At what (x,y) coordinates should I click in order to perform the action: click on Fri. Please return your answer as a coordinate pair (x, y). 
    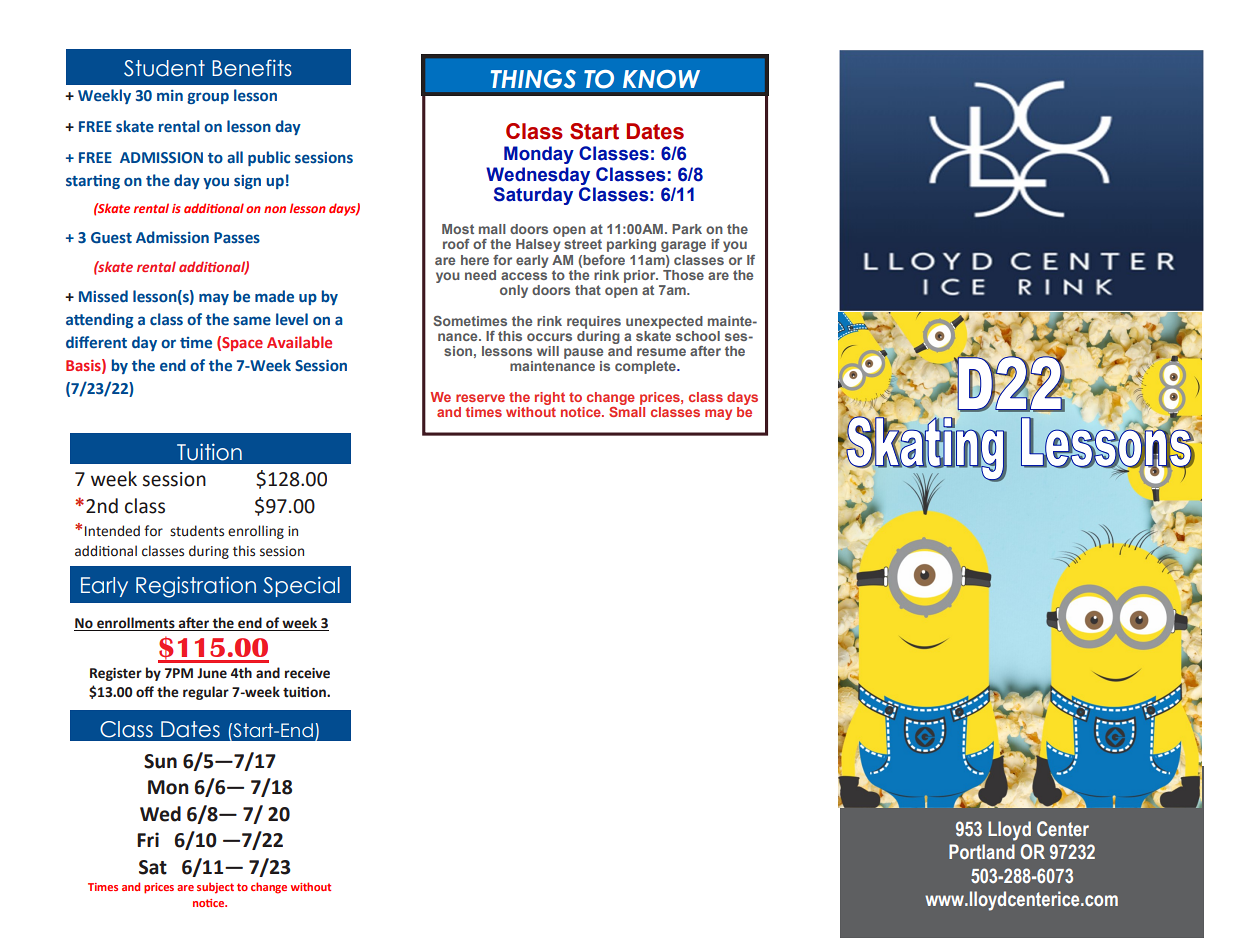
    Looking at the image, I should click on (148, 839).
